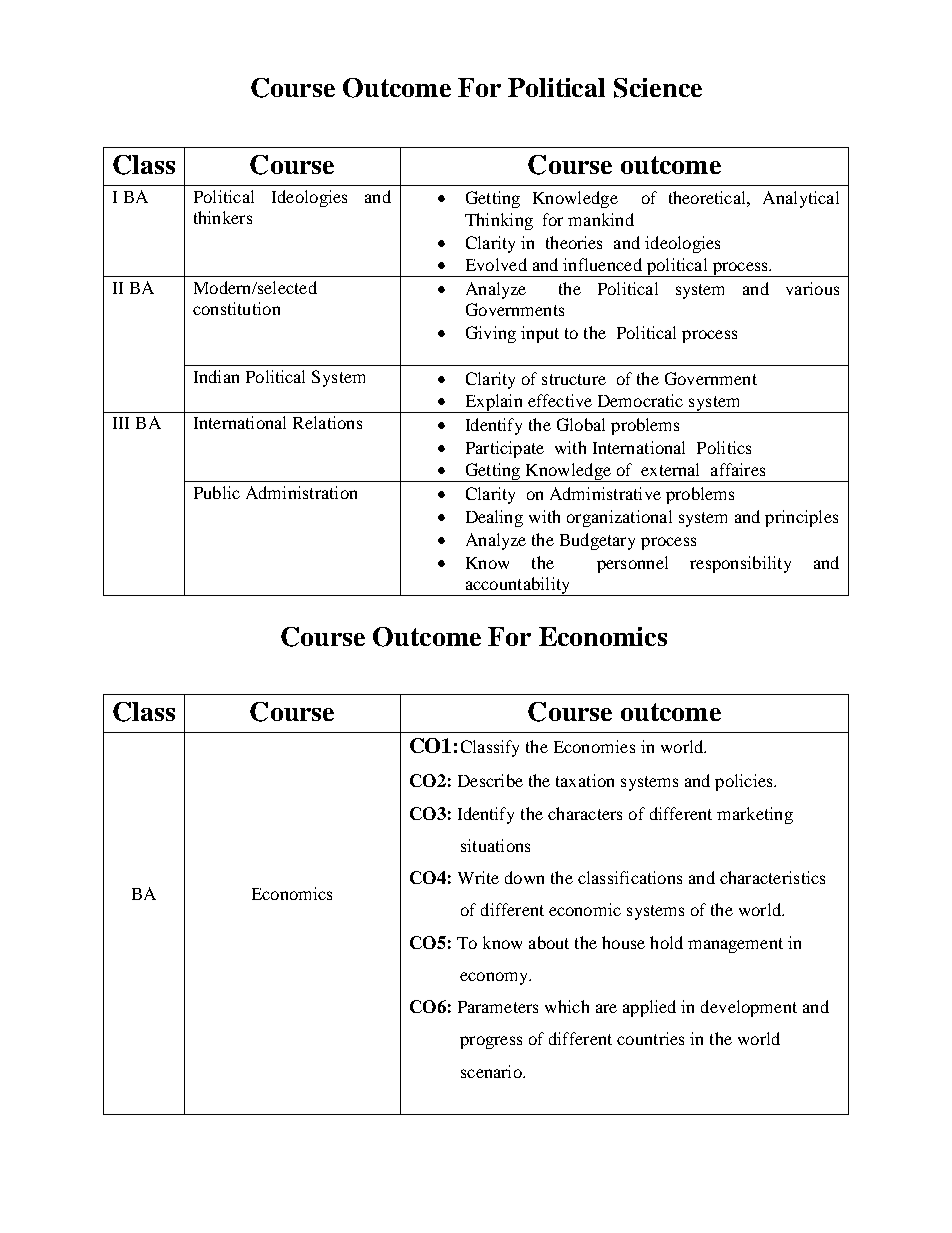 The width and height of the screenshot is (952, 1233). What do you see at coordinates (492, 1071) in the screenshot?
I see `scenario` at bounding box center [492, 1071].
